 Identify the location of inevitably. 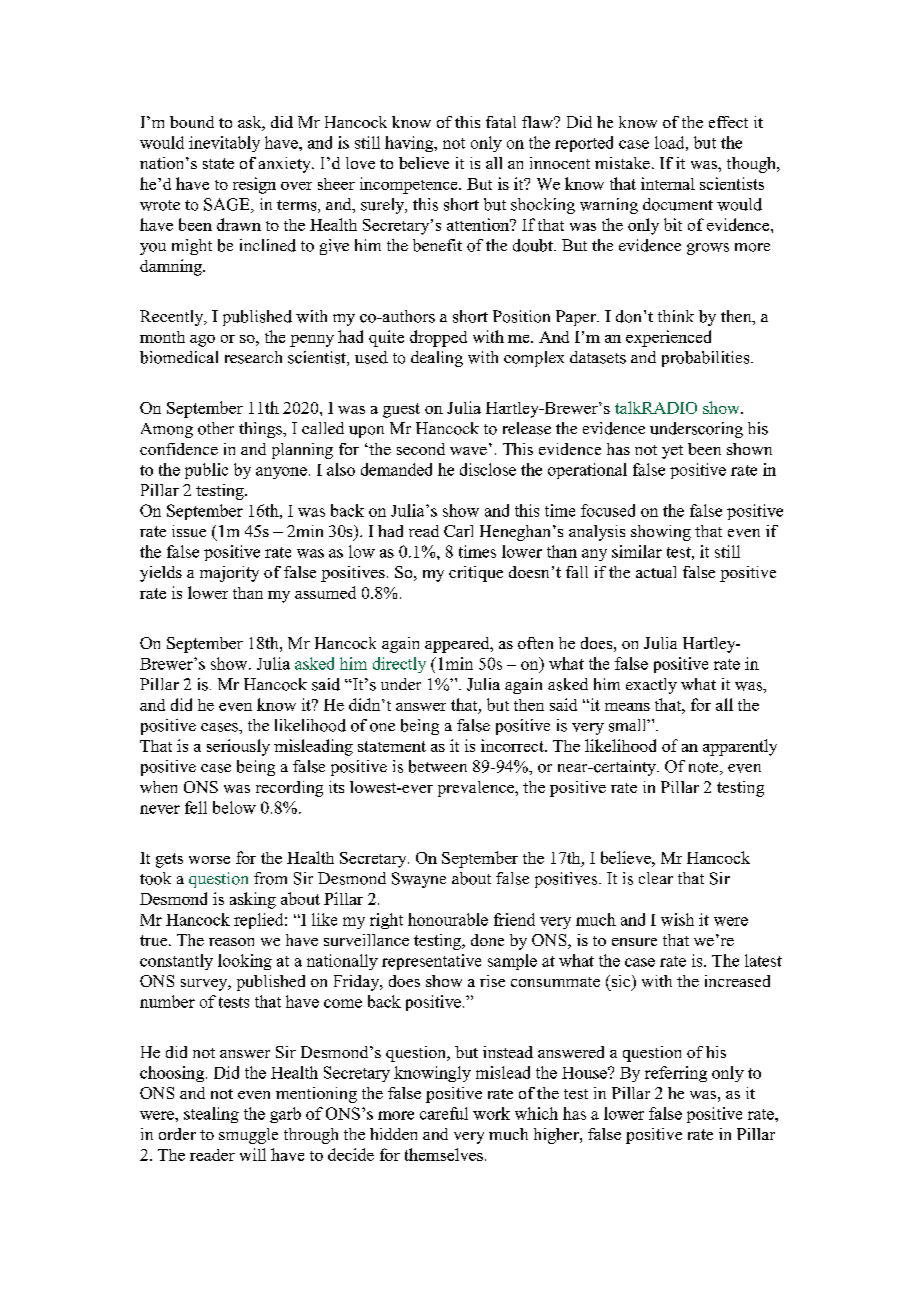
(224, 144).
